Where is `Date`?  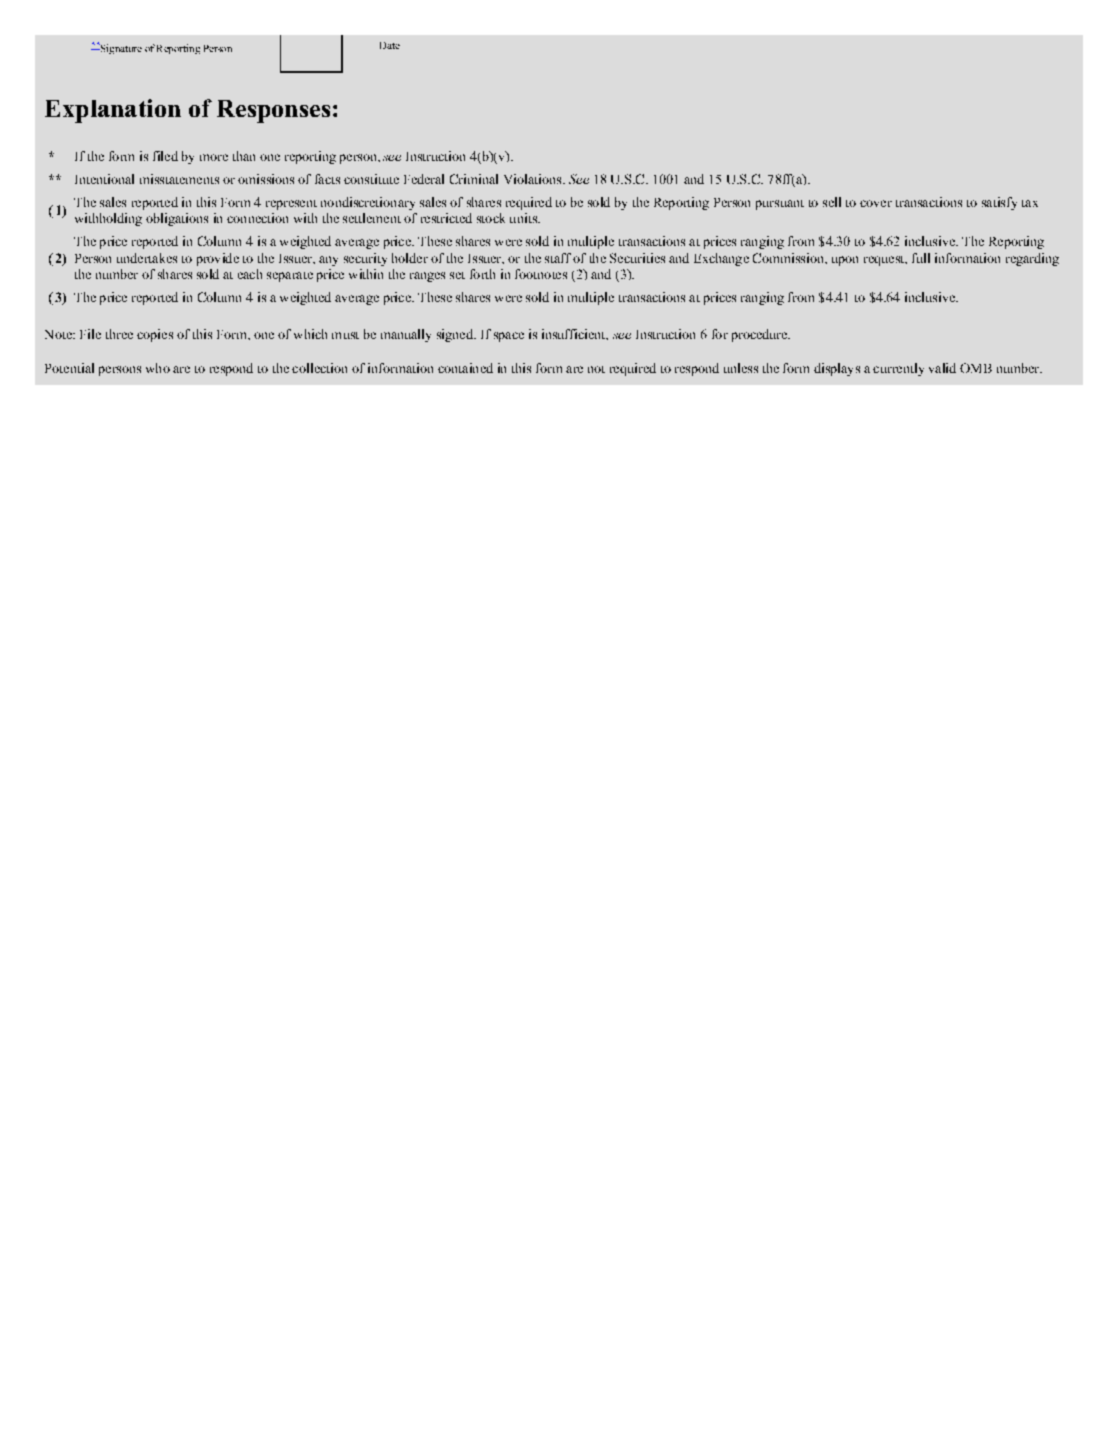 Date is located at coordinates (390, 45).
